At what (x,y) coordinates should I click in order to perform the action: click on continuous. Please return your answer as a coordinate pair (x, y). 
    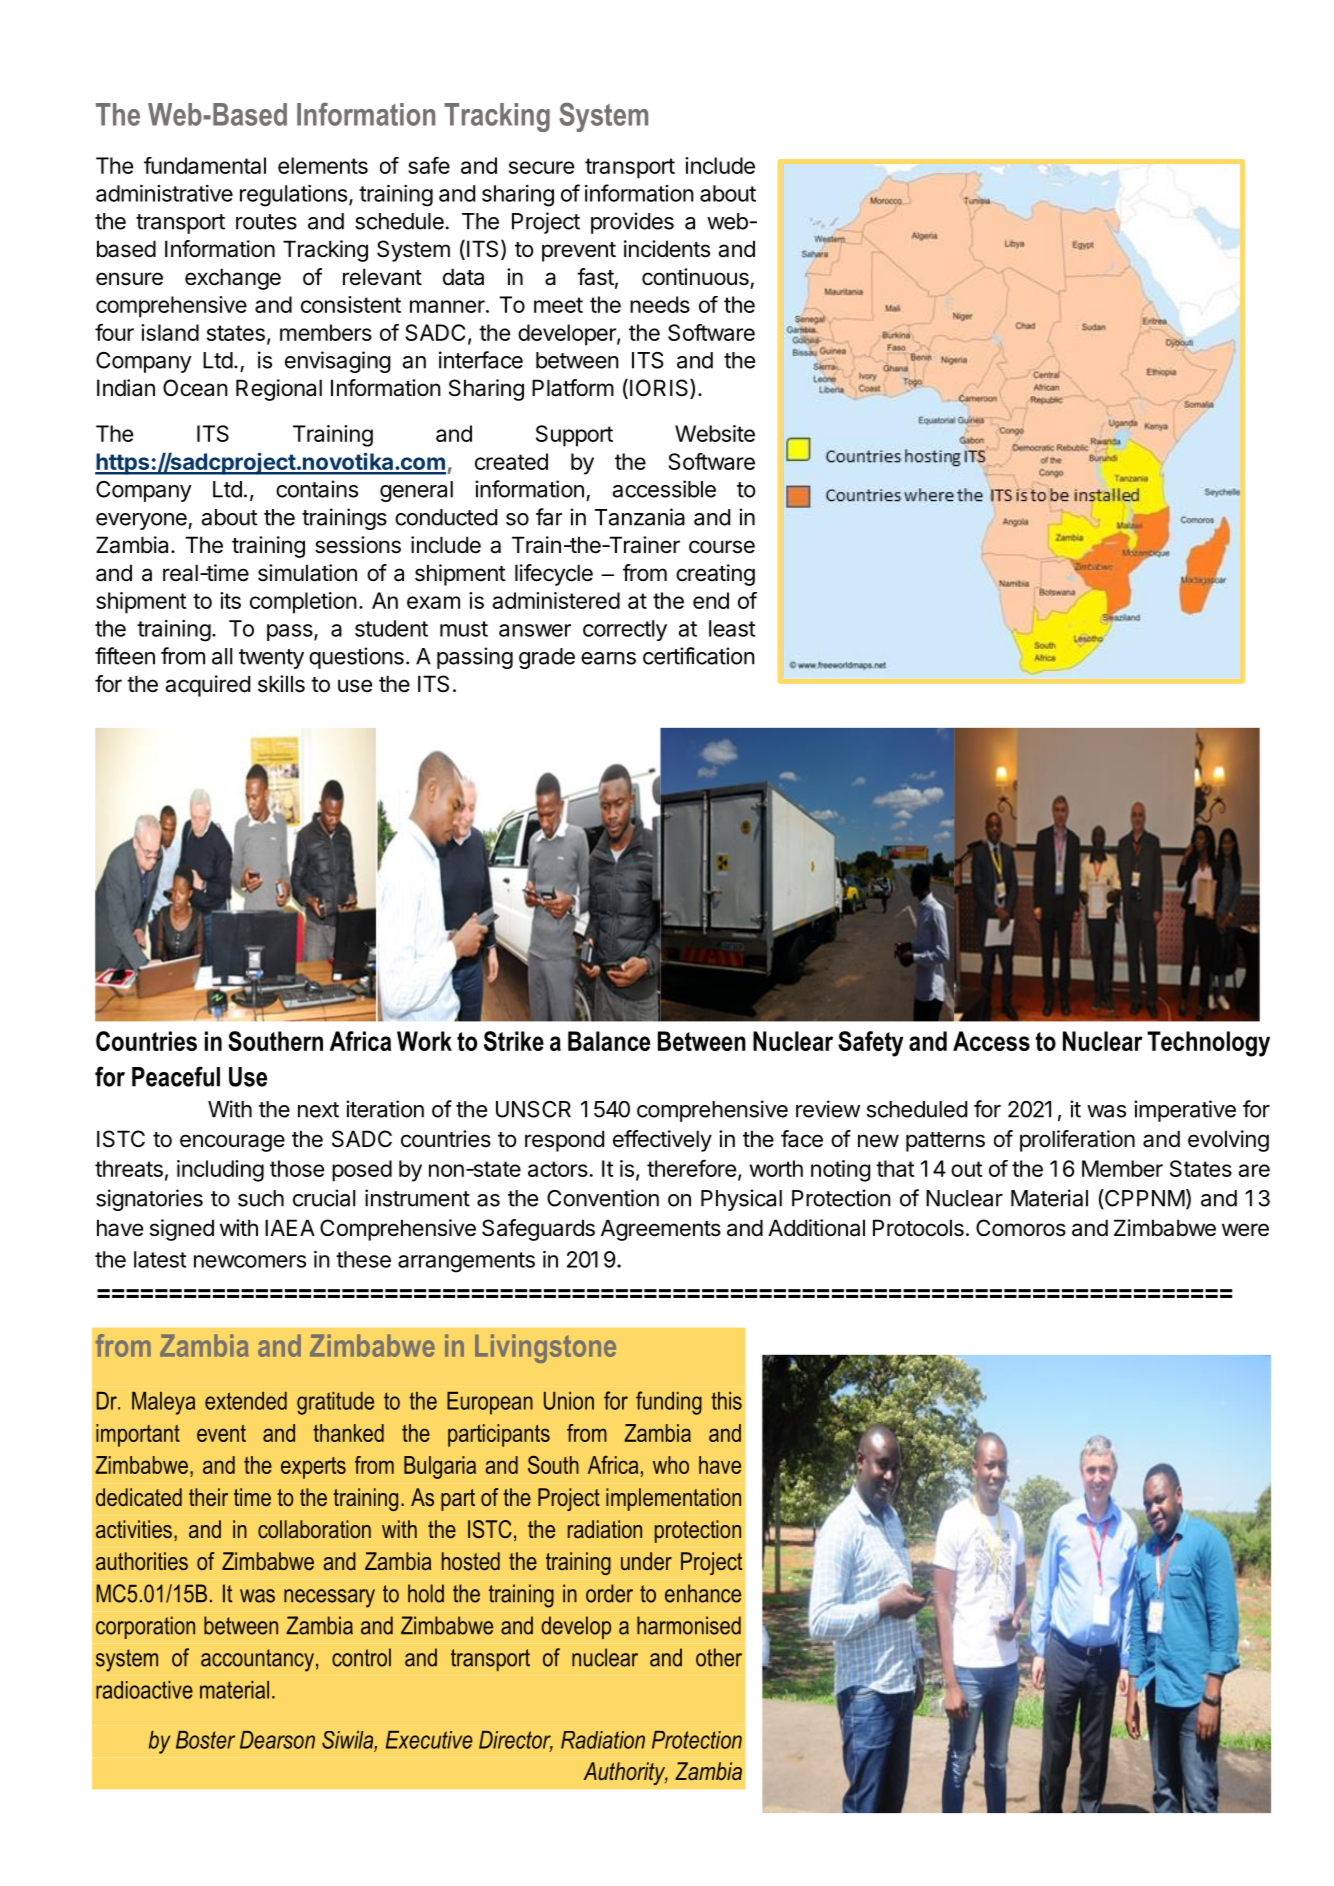
    Looking at the image, I should click on (695, 277).
